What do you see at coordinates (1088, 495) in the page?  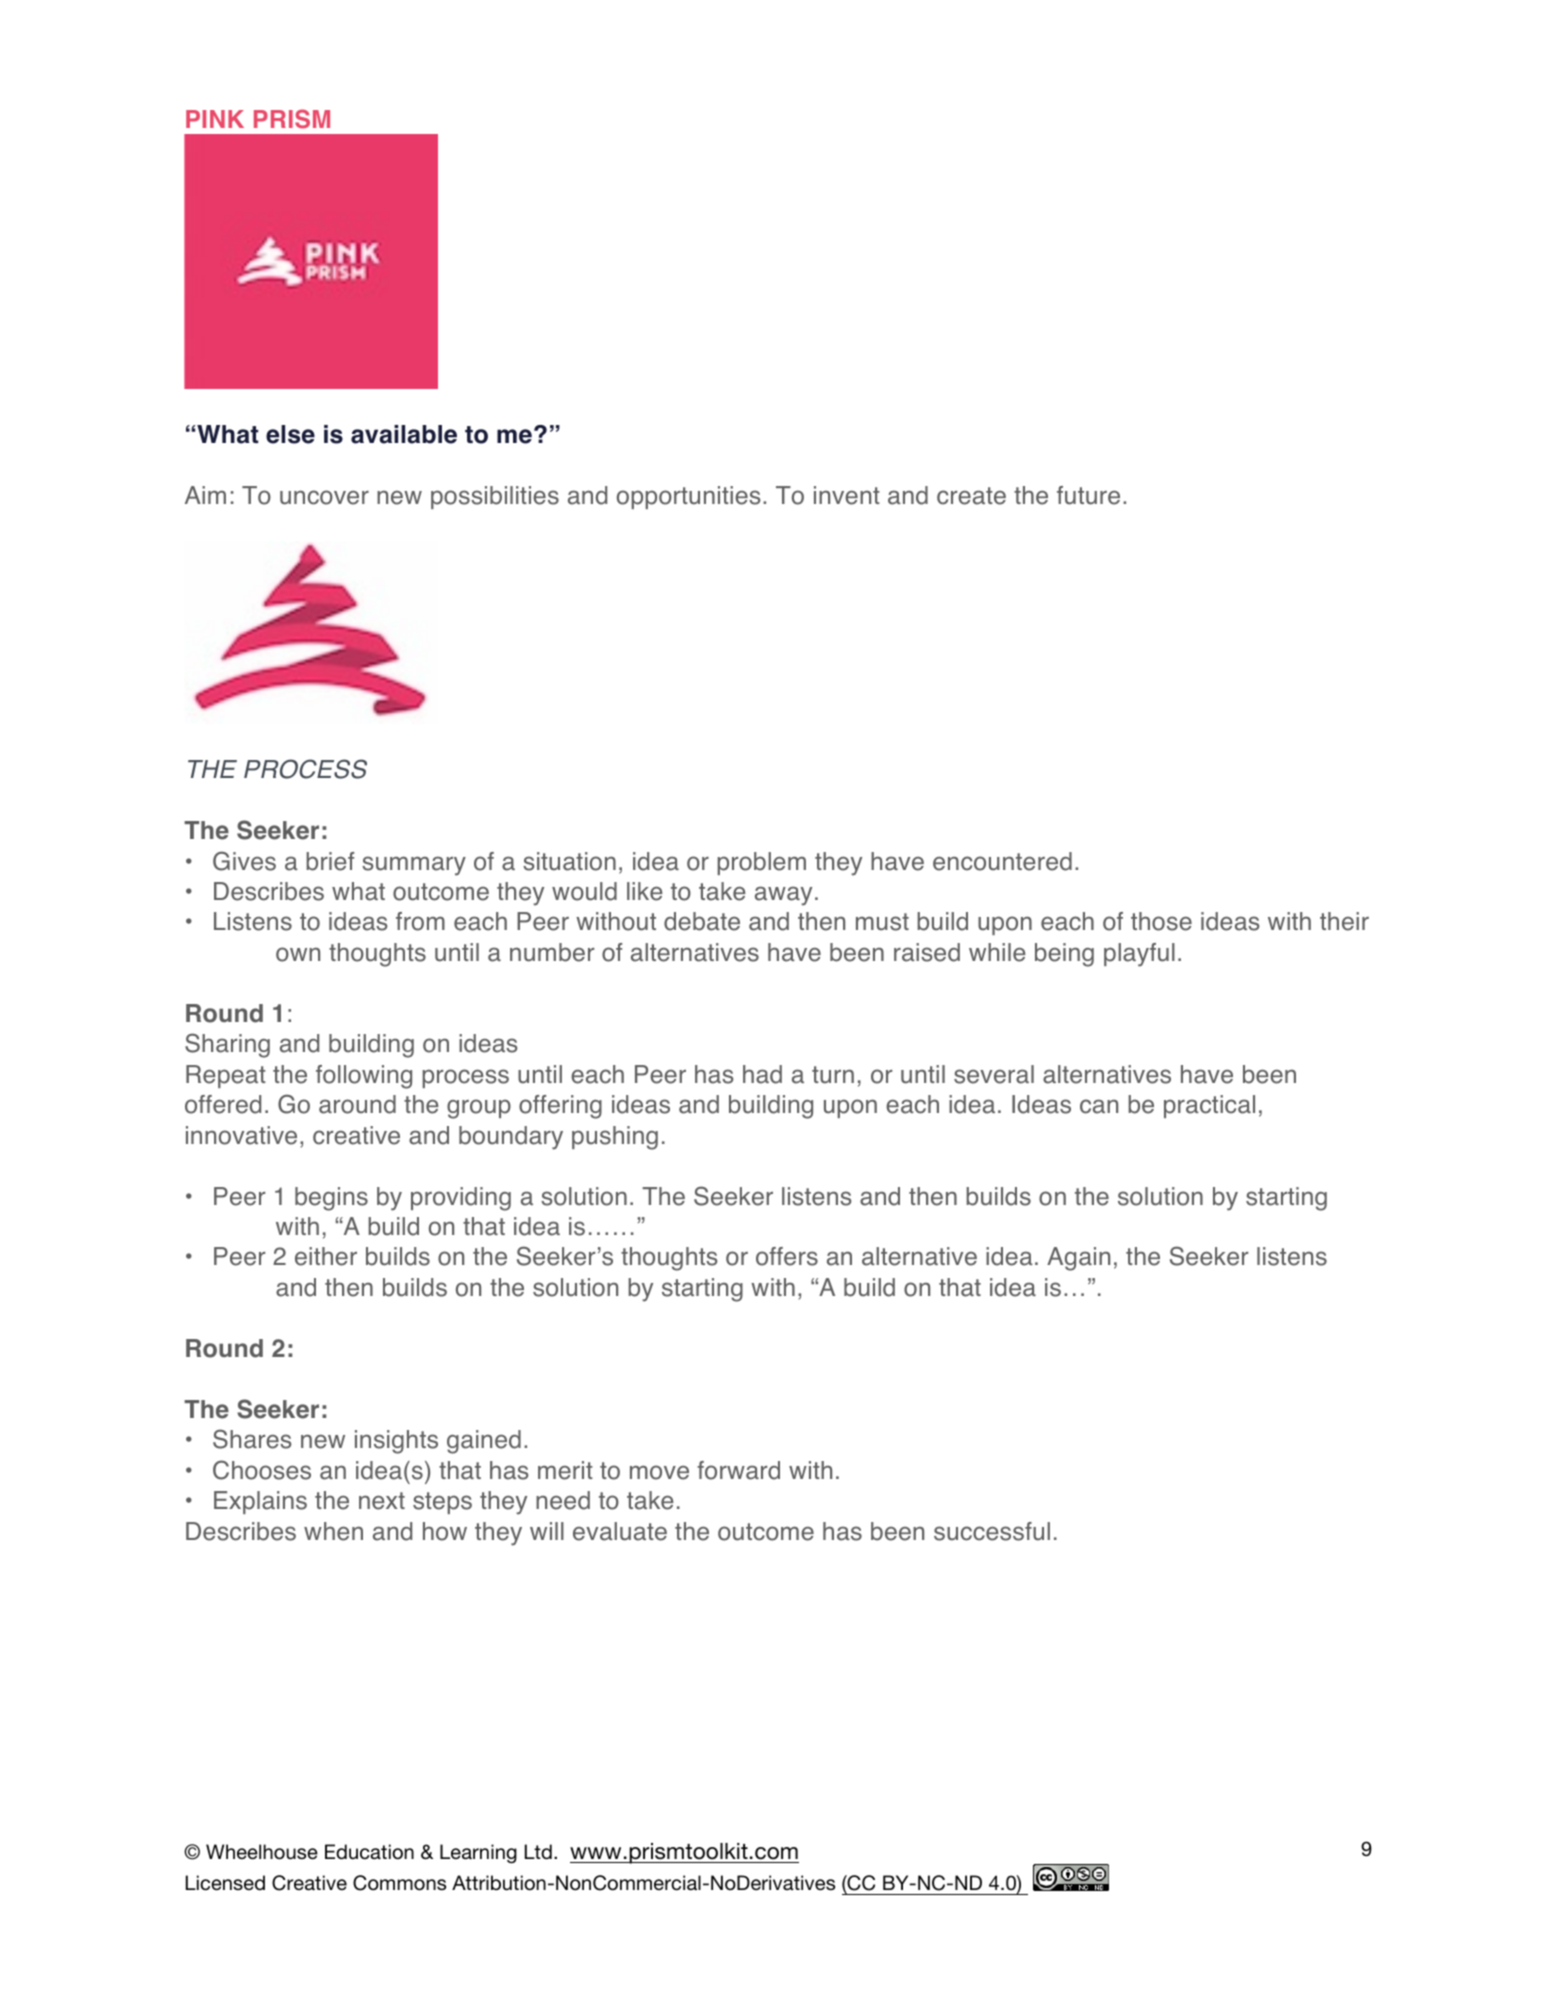 I see `future` at bounding box center [1088, 495].
